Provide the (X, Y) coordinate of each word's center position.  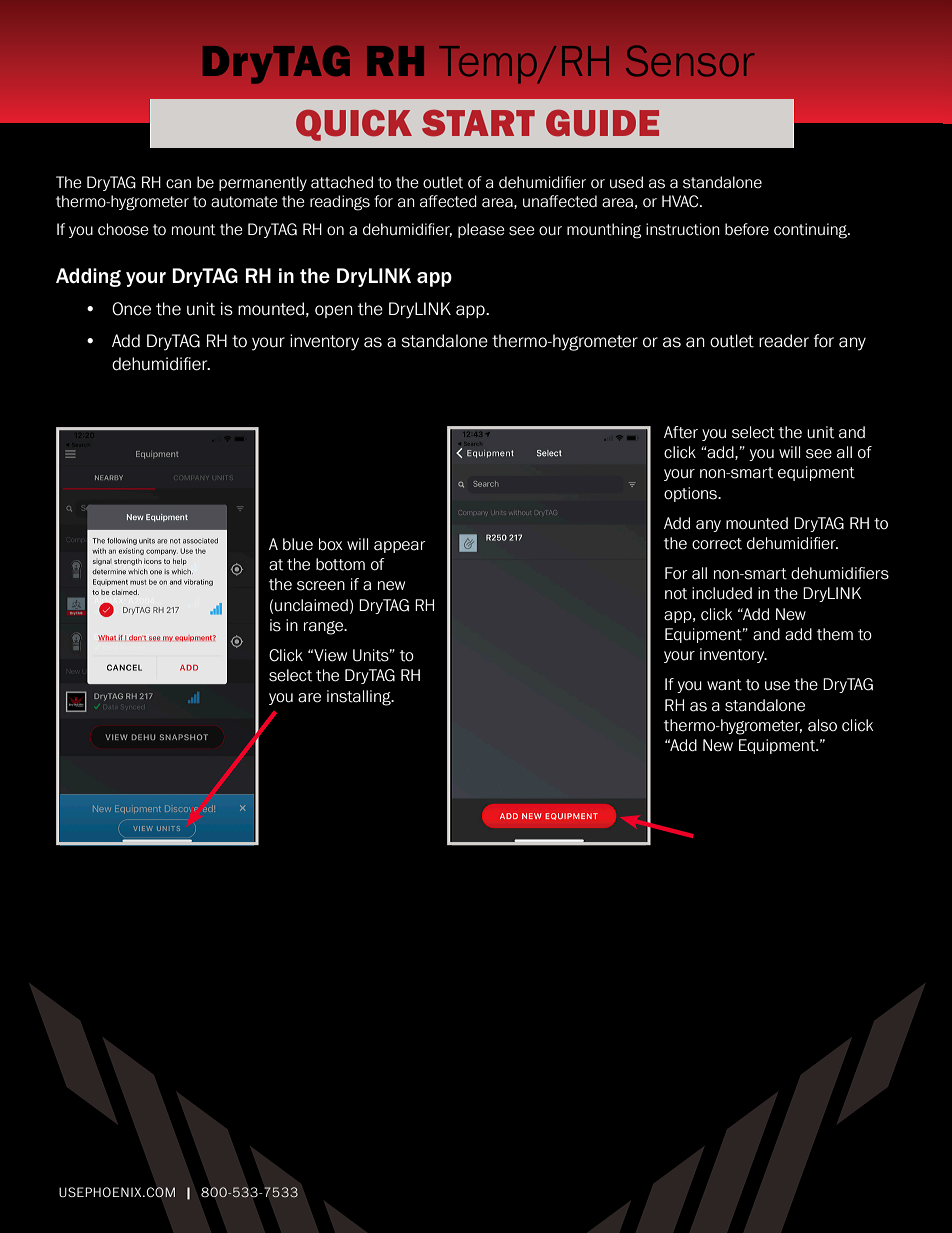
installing (360, 698)
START (478, 123)
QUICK (354, 125)
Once (131, 309)
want (724, 685)
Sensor (690, 60)
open (334, 311)
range (325, 628)
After (681, 432)
